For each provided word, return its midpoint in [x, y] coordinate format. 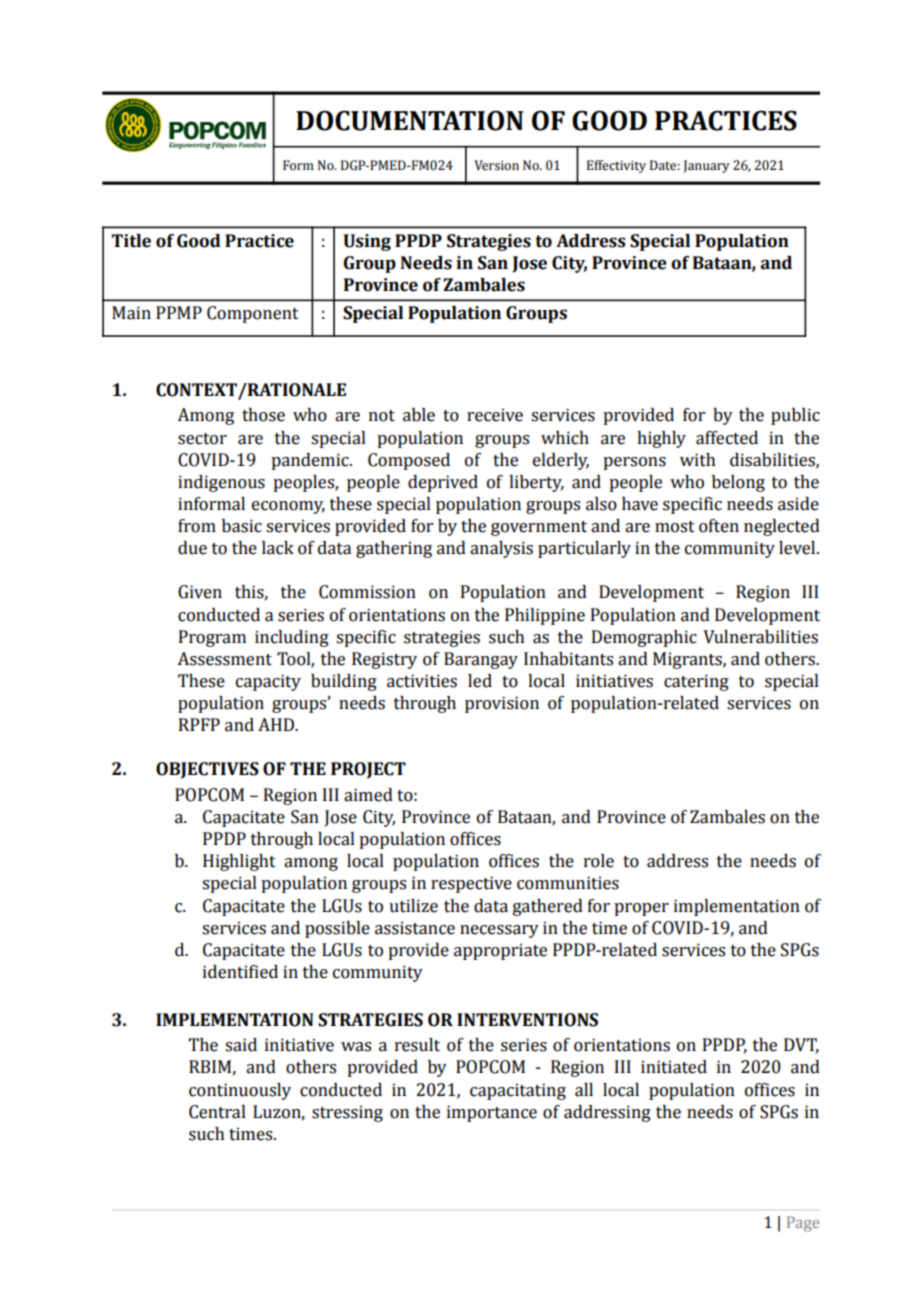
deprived [443, 483]
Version [496, 165]
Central [217, 1112]
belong [738, 483]
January [706, 166]
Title [131, 241]
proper [641, 909]
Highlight [239, 862]
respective [471, 884]
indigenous [221, 483]
